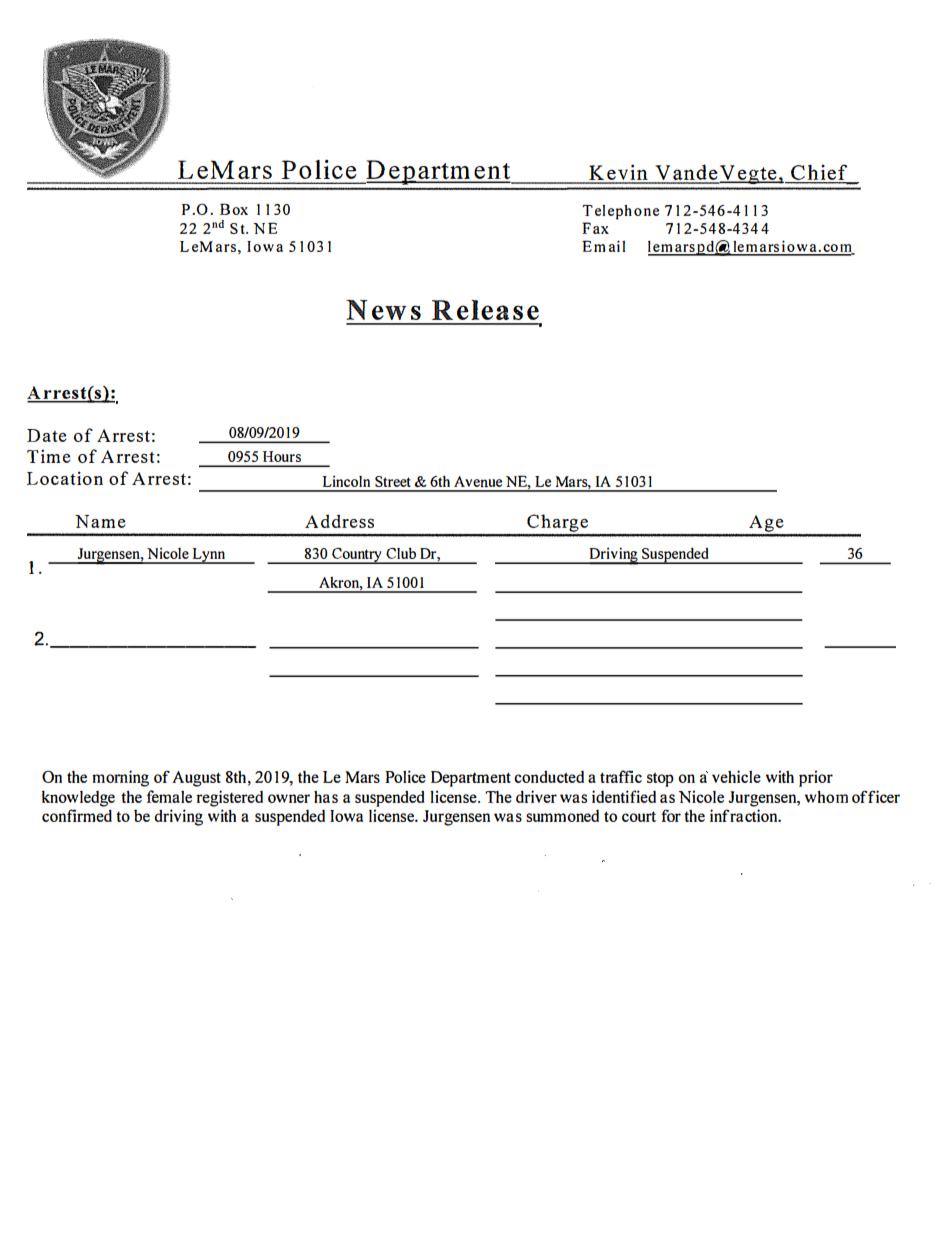  What do you see at coordinates (393, 481) in the document?
I see `Street` at bounding box center [393, 481].
